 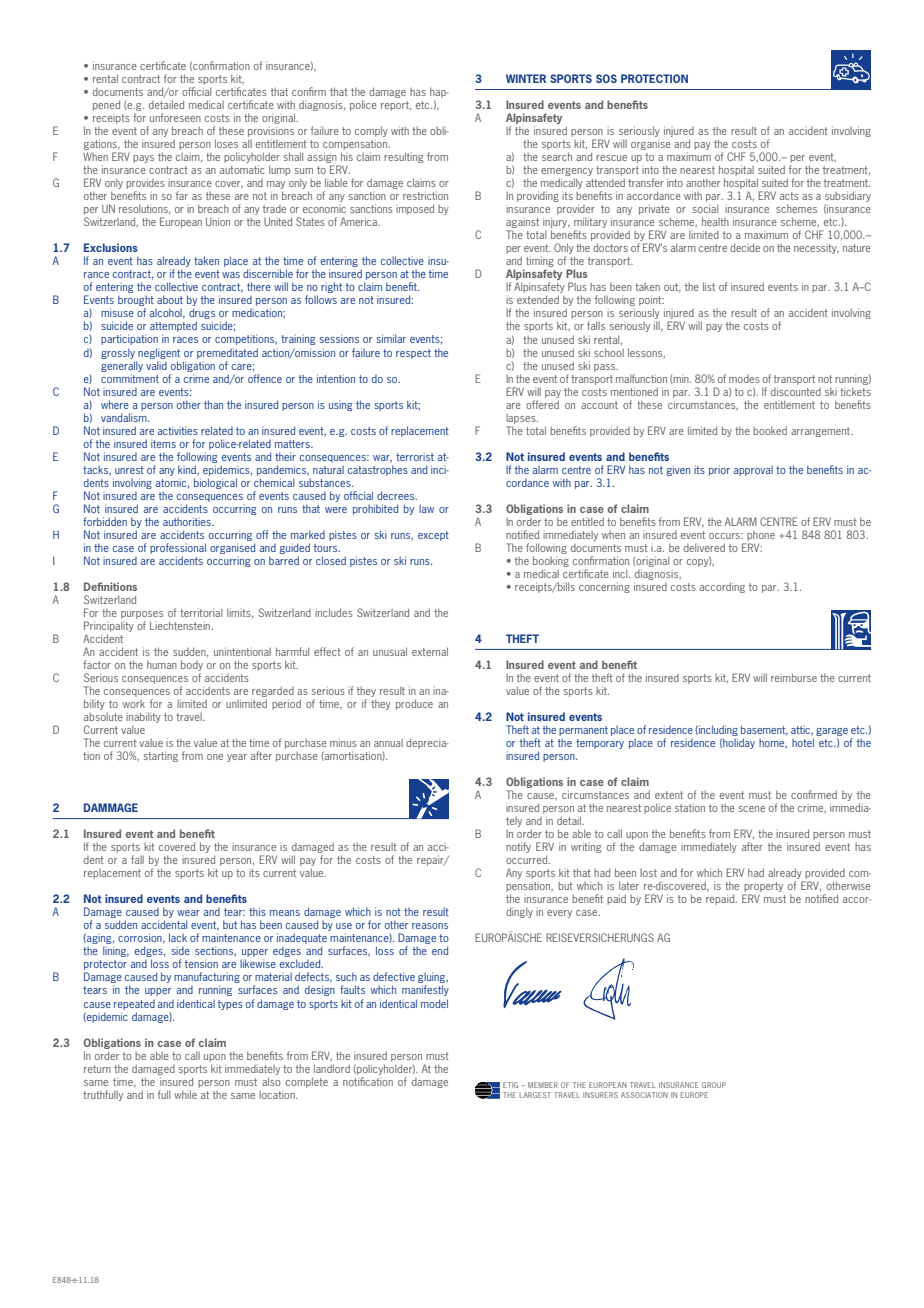 I want to click on booking, so click(x=551, y=561).
